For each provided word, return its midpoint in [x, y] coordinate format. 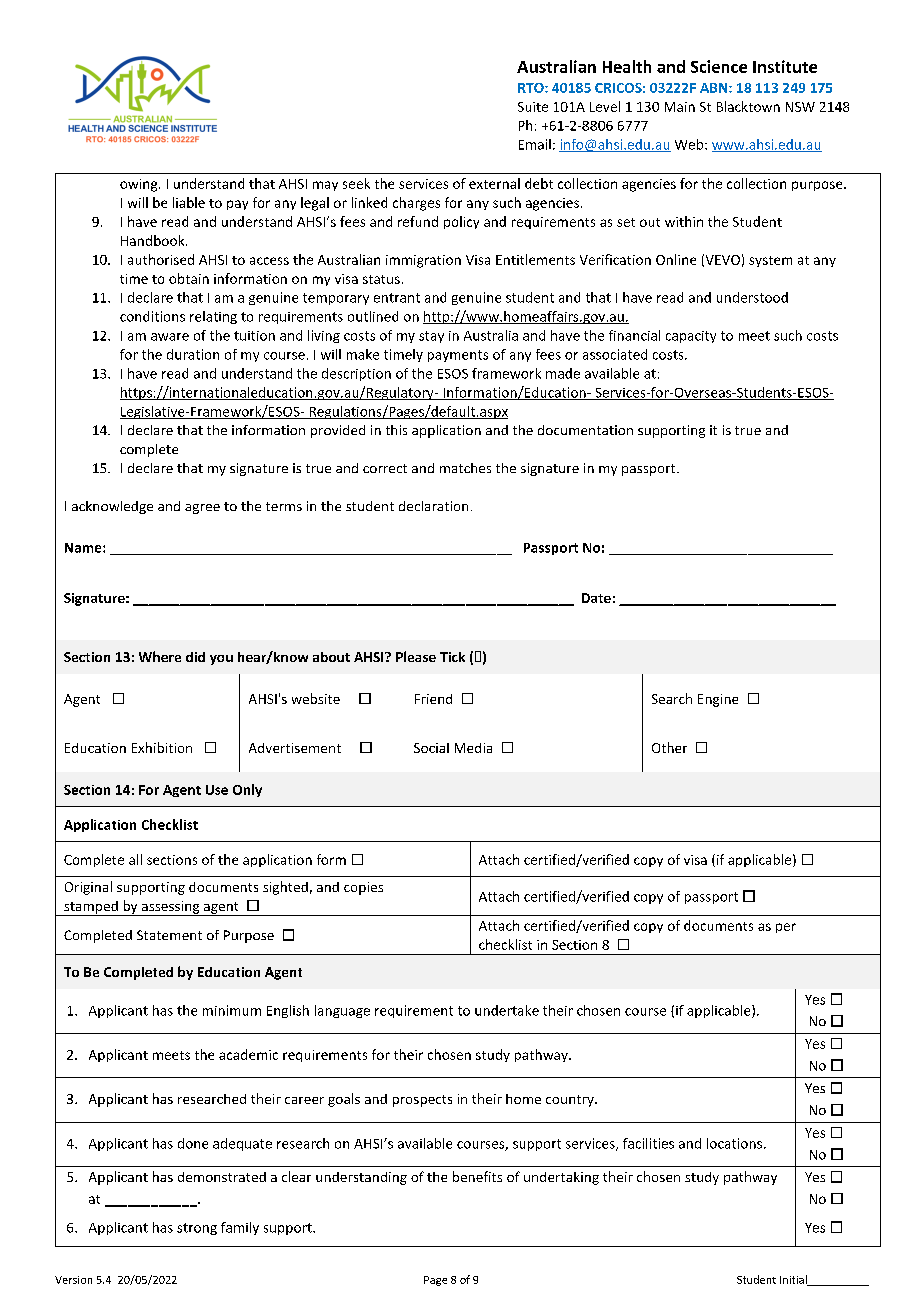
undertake [507, 1010]
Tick [452, 657]
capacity [691, 337]
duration [193, 354]
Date [596, 598]
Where [160, 656]
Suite [533, 107]
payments [458, 356]
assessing [170, 908]
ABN [715, 88]
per [786, 928]
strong [197, 1229]
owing [140, 185]
